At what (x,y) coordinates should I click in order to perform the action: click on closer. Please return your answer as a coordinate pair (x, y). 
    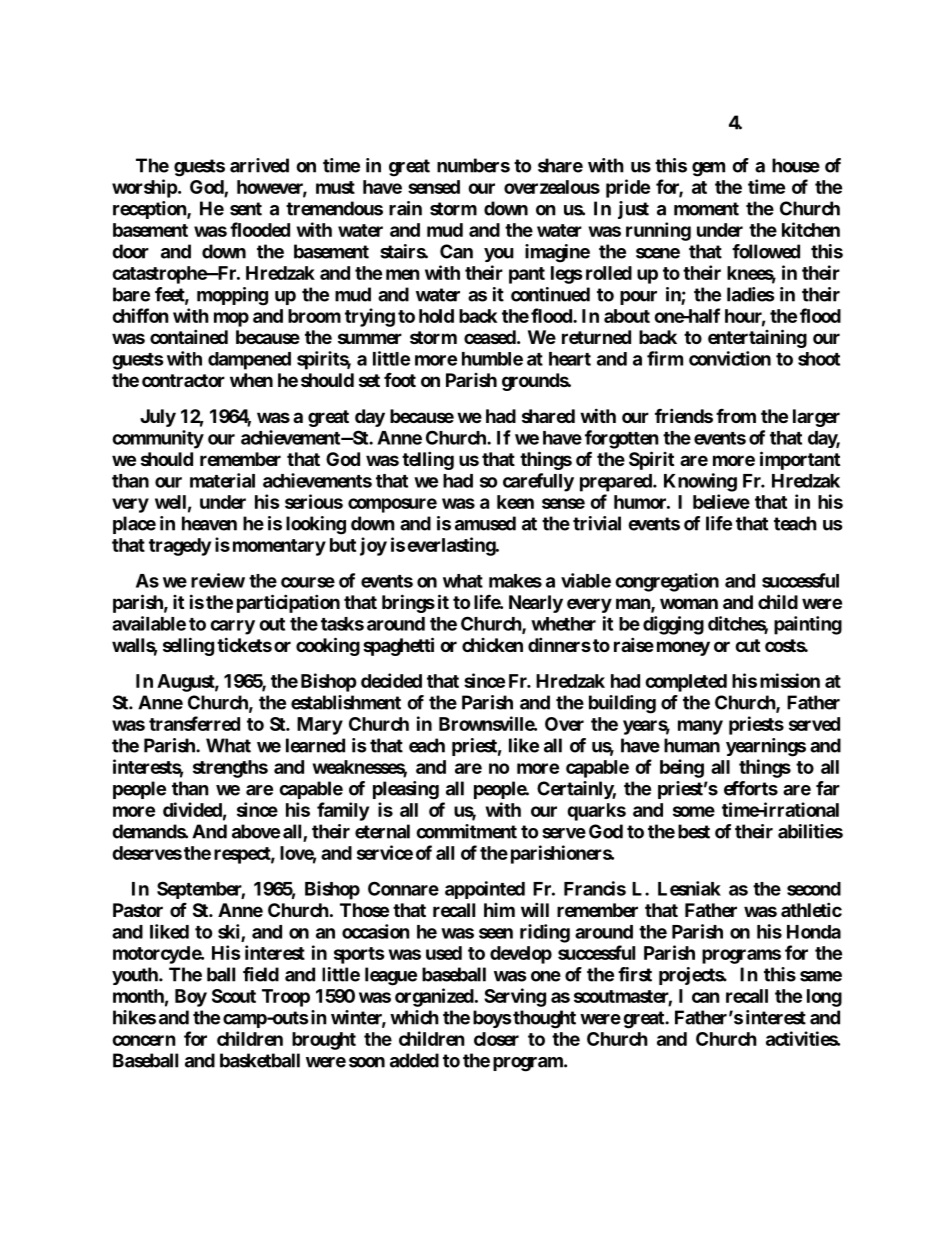
    Looking at the image, I should click on (496, 1039).
